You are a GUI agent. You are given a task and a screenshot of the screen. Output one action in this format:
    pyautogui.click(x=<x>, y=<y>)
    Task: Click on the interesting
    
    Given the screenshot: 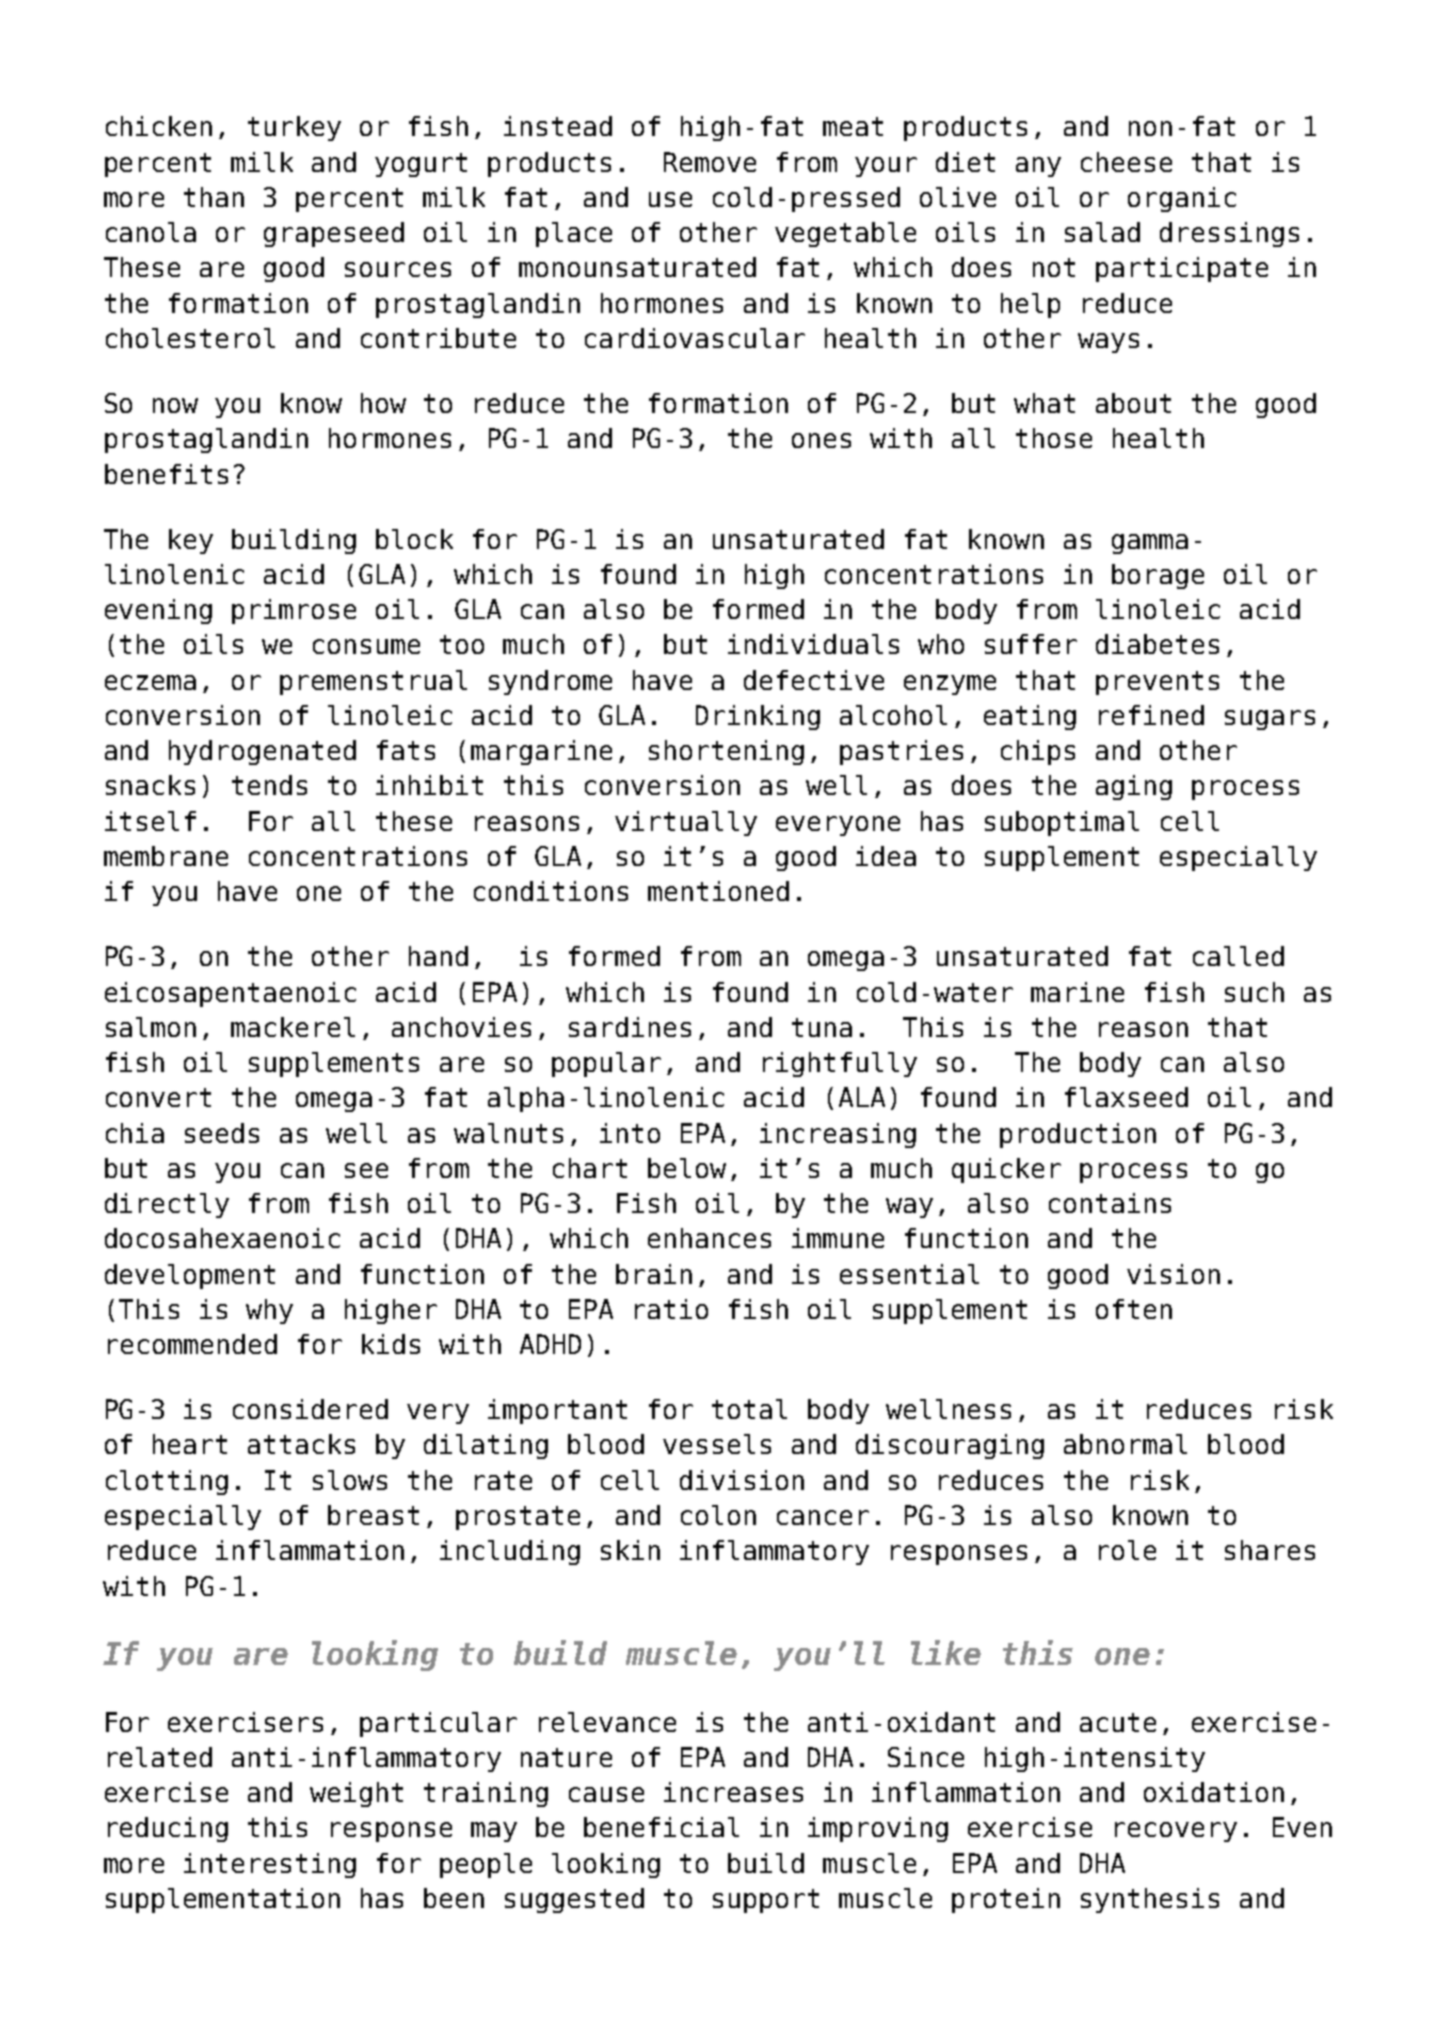 What is the action you would take?
    pyautogui.click(x=270, y=1865)
